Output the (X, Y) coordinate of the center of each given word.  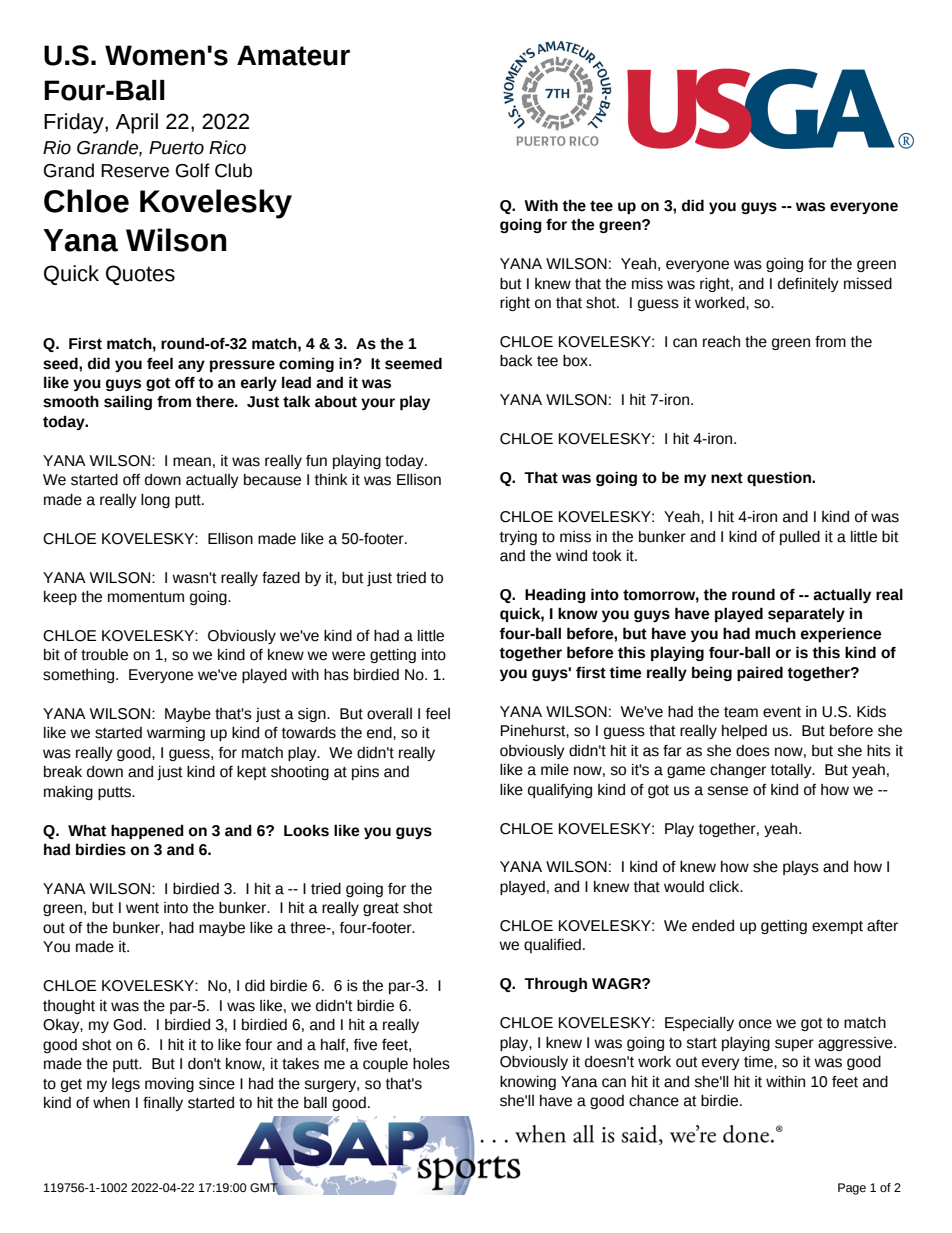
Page (852, 1189)
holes (431, 1064)
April (136, 123)
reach (721, 342)
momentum (146, 597)
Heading (555, 595)
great (381, 909)
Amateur (293, 55)
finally (163, 1104)
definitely (808, 285)
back (516, 361)
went (142, 908)
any (191, 366)
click (725, 887)
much (775, 633)
